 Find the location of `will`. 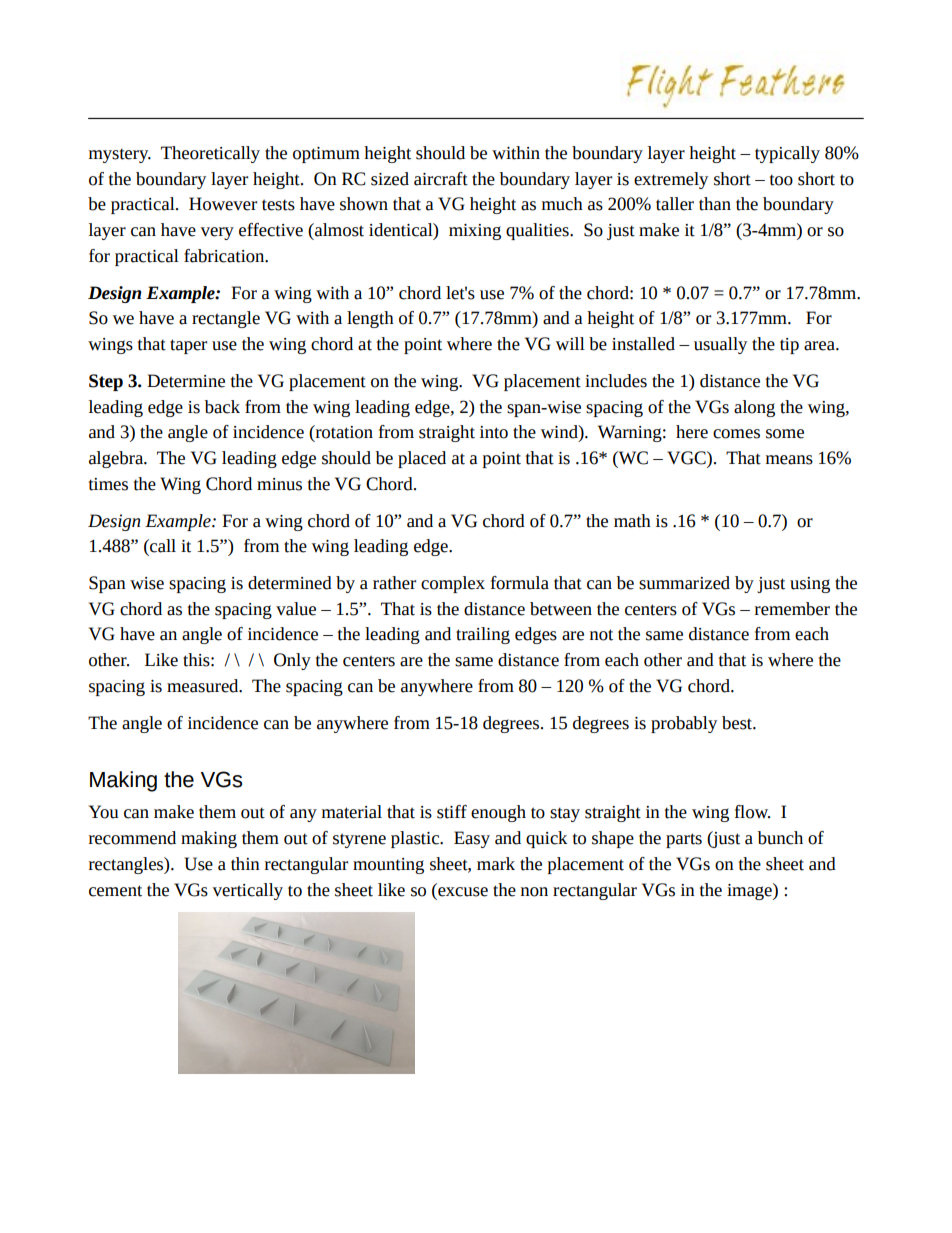

will is located at coordinates (570, 343).
